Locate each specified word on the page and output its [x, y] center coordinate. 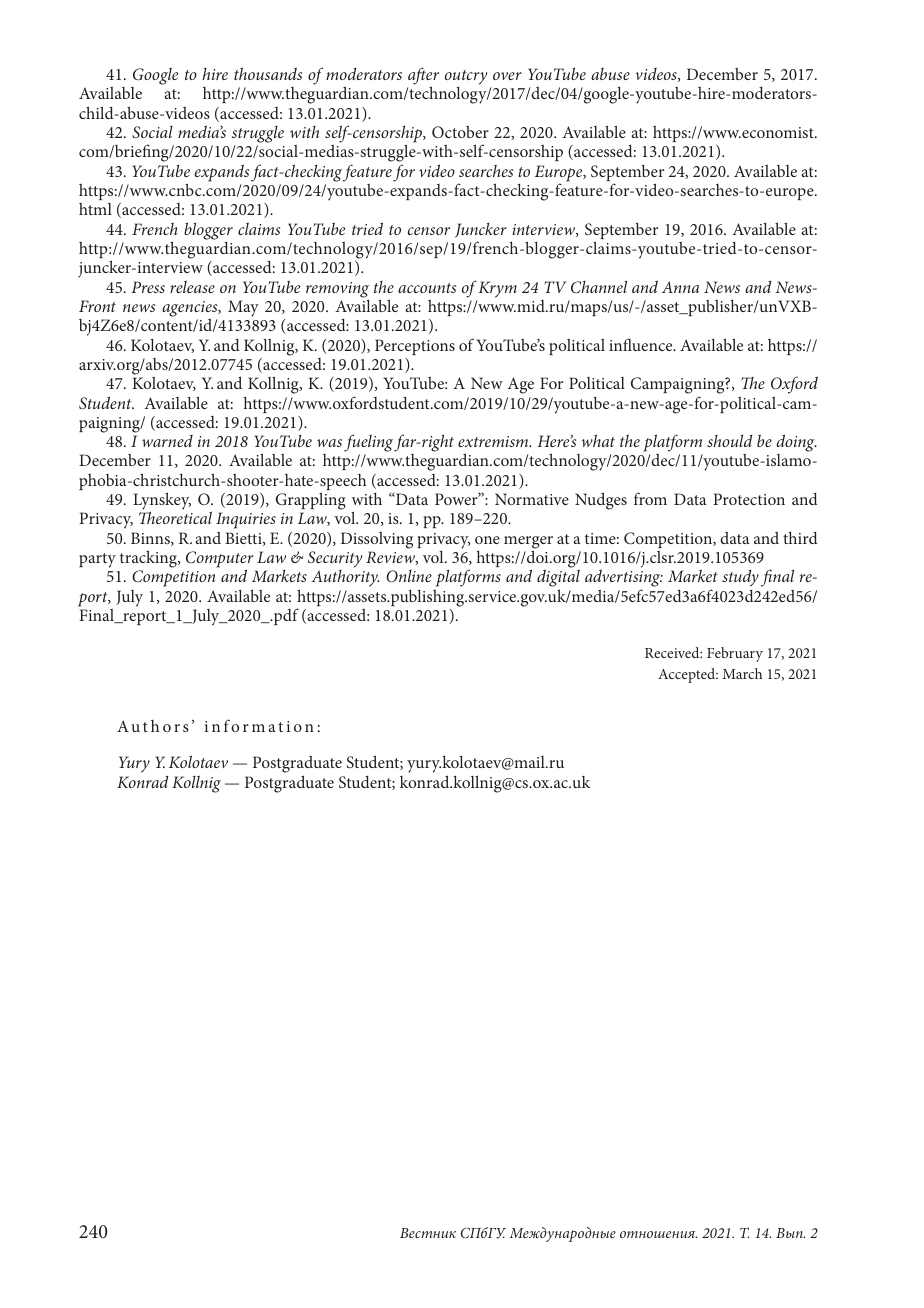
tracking [149, 560]
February [735, 654]
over [507, 76]
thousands [268, 73]
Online [409, 576]
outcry [466, 79]
